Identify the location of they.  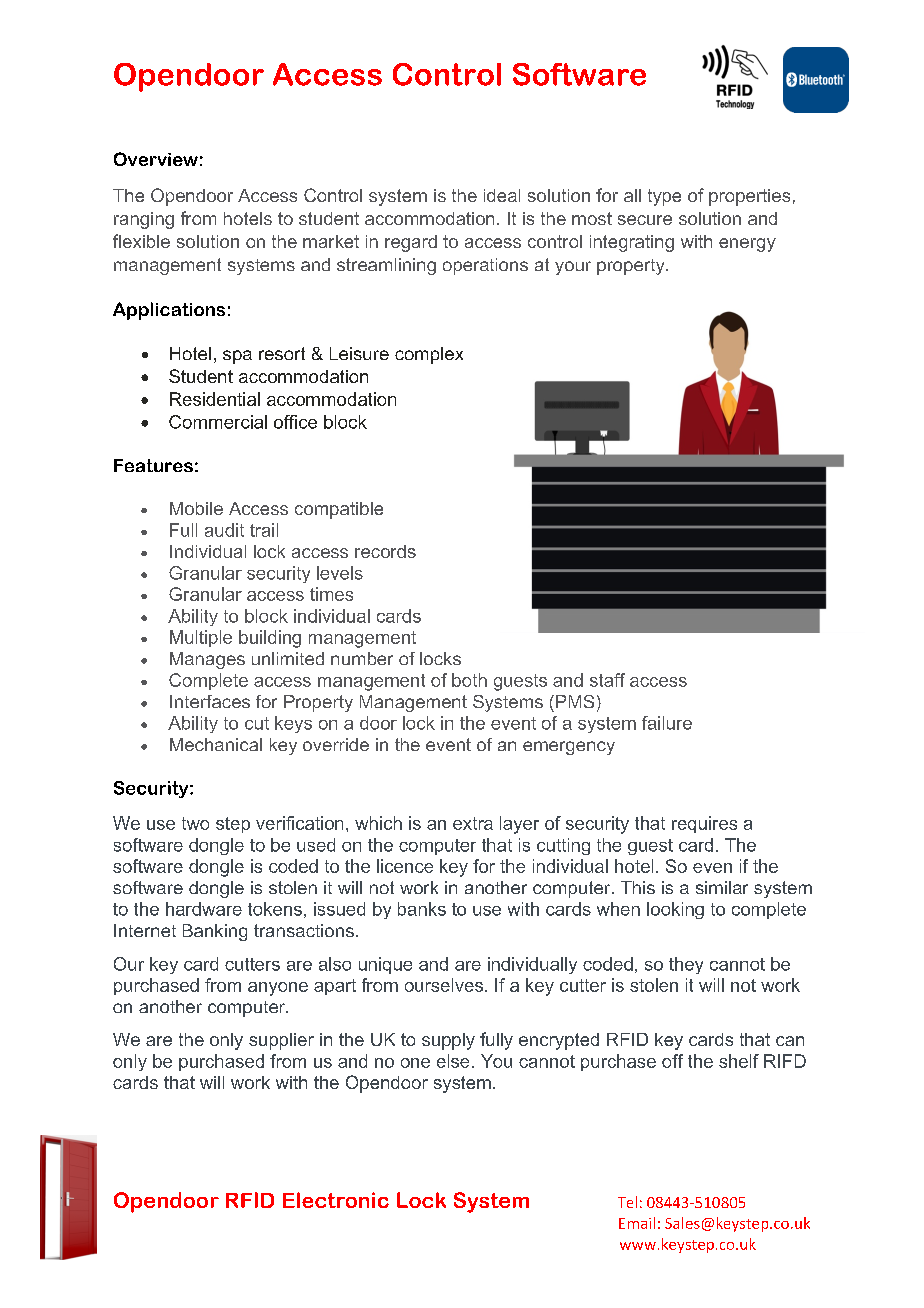
(686, 965).
